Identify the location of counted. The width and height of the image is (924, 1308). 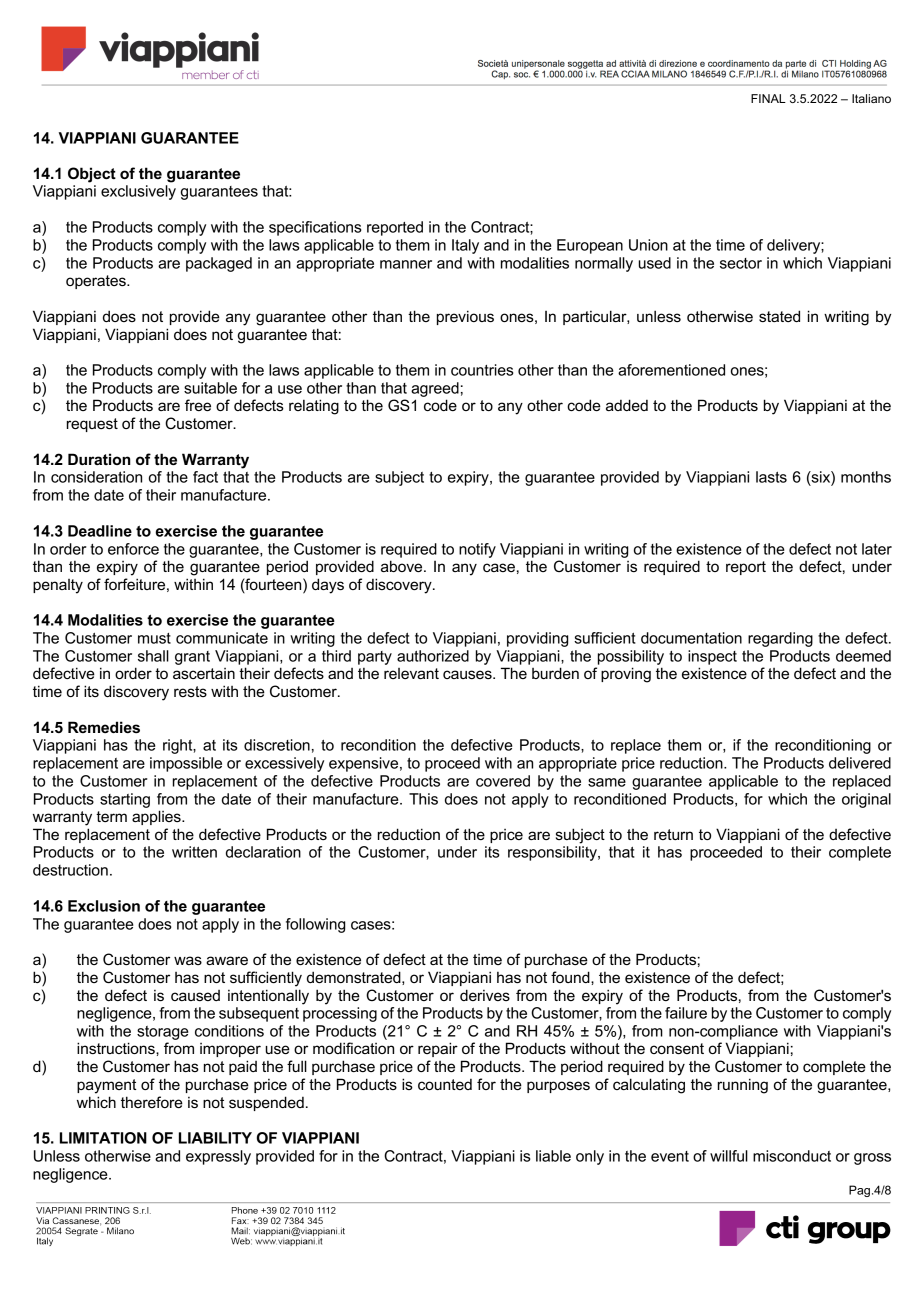
(445, 1084).
